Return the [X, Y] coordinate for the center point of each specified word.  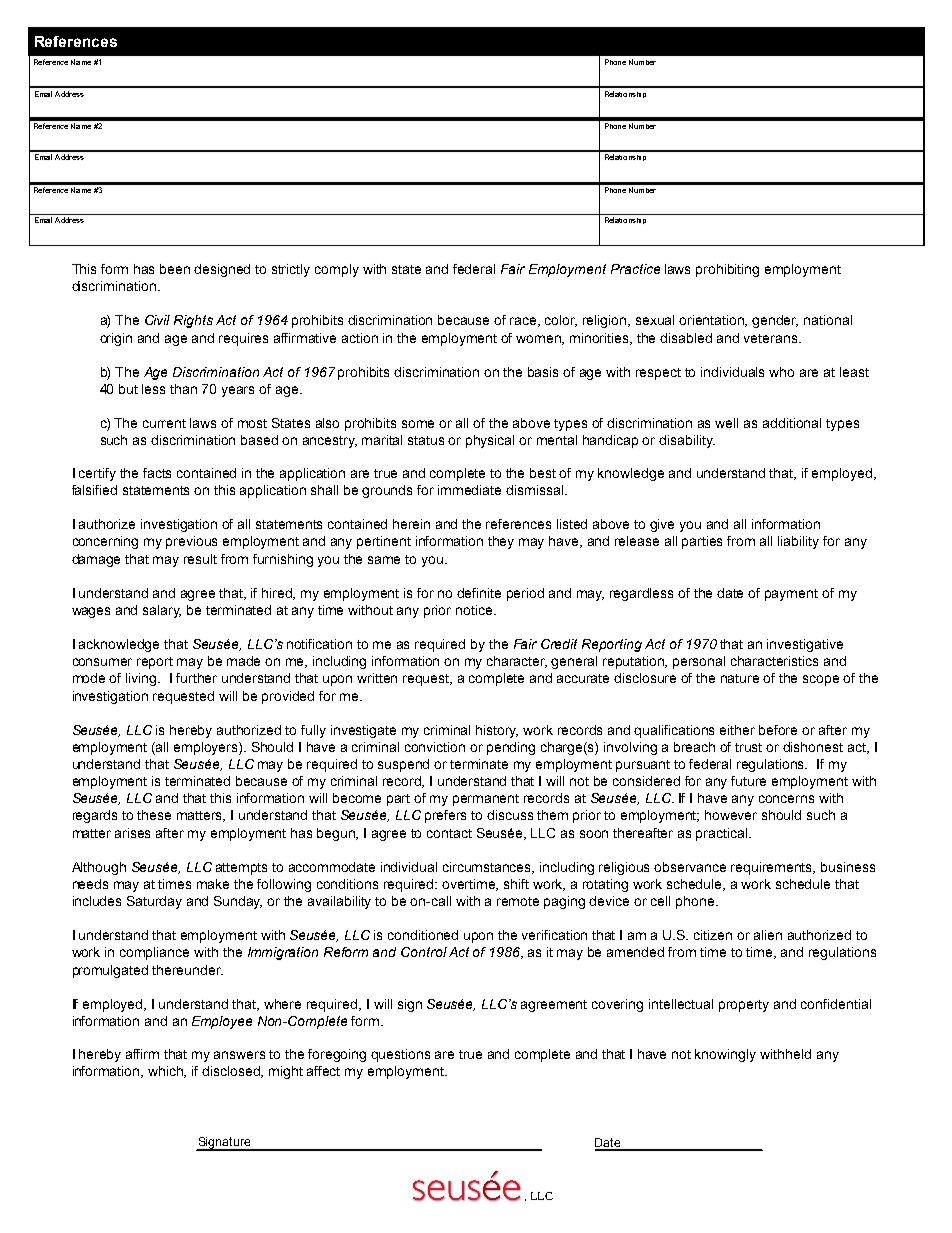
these [154, 815]
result [200, 559]
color [561, 321]
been [175, 269]
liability [798, 542]
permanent [486, 800]
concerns [786, 799]
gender [775, 321]
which [167, 1072]
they [501, 542]
